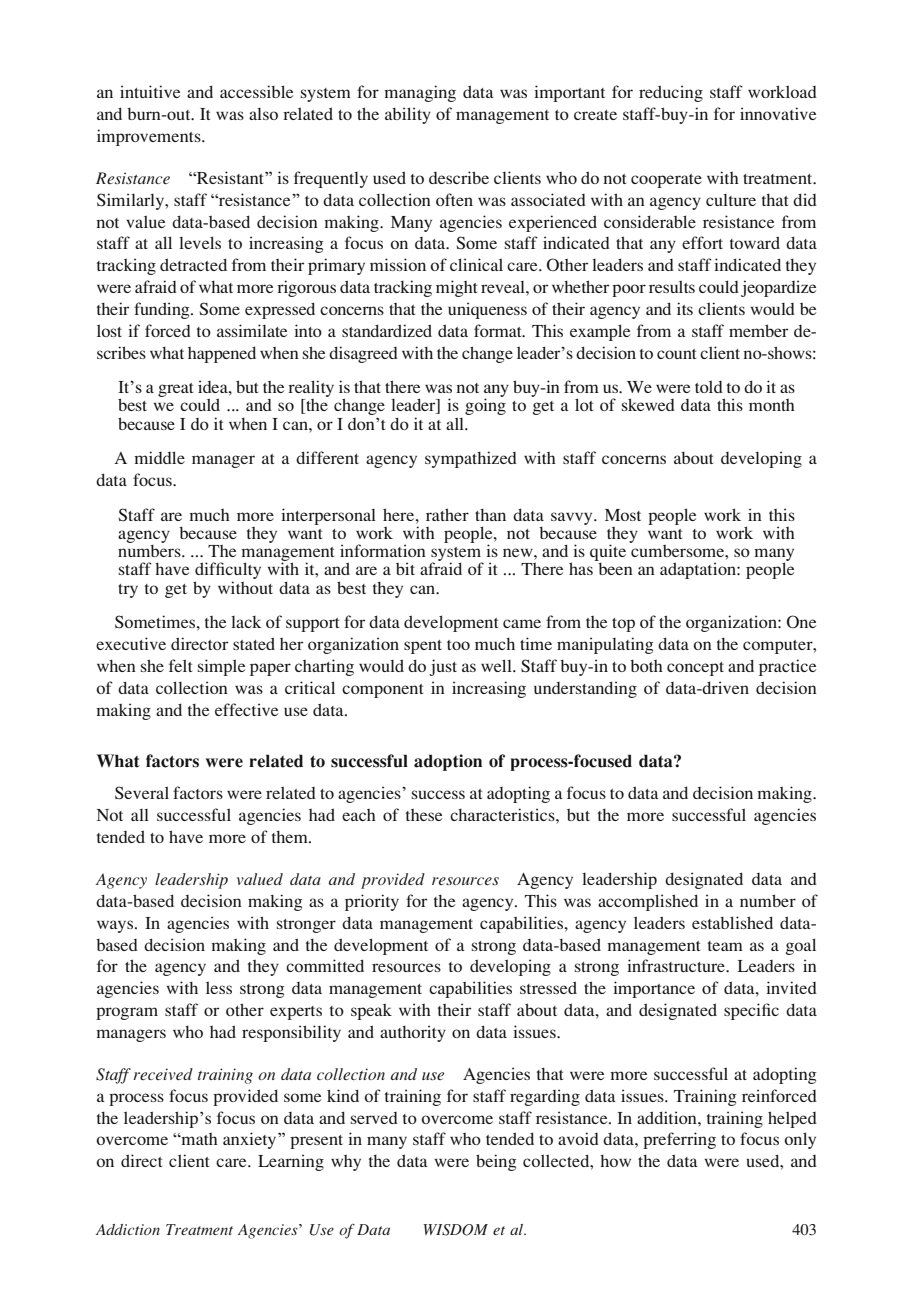  What do you see at coordinates (150, 137) in the page?
I see `improvements` at bounding box center [150, 137].
